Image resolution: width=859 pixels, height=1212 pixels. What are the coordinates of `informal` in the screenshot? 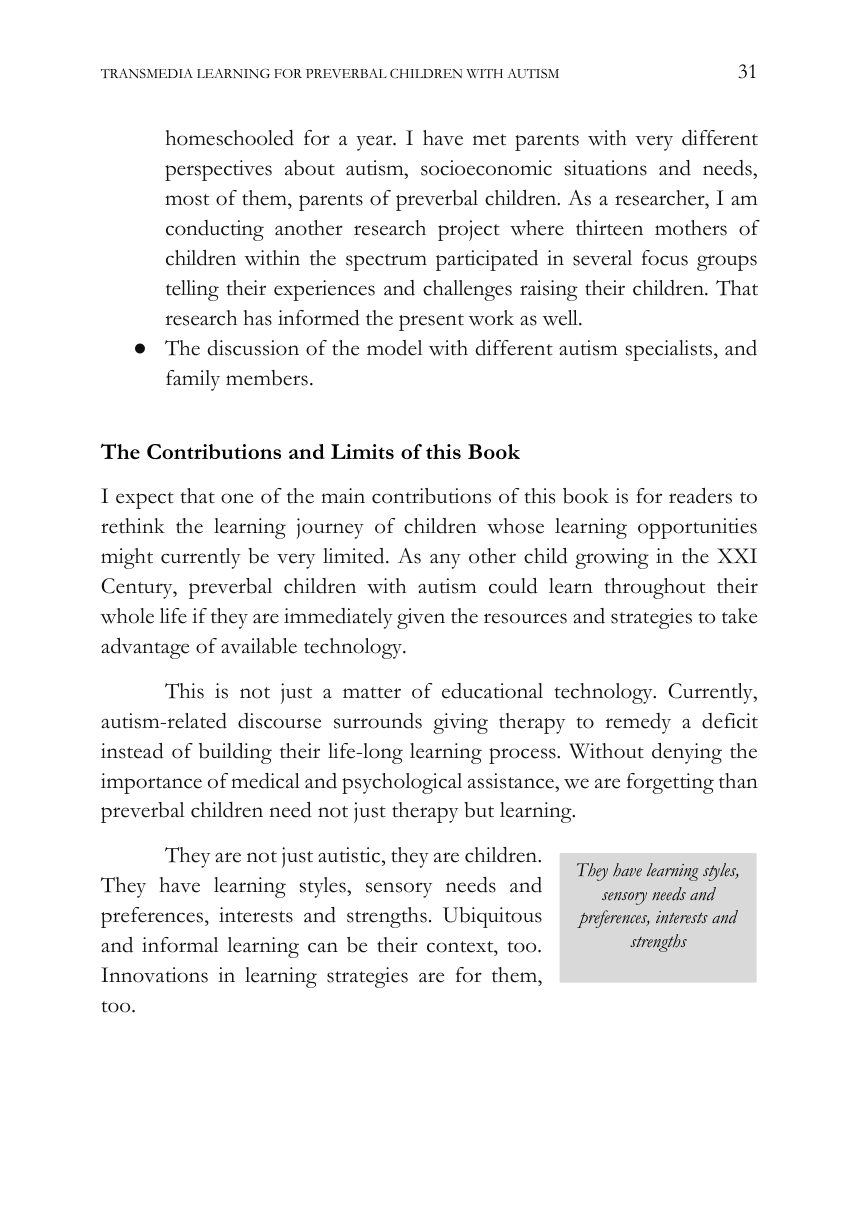 It's located at (180, 945).
